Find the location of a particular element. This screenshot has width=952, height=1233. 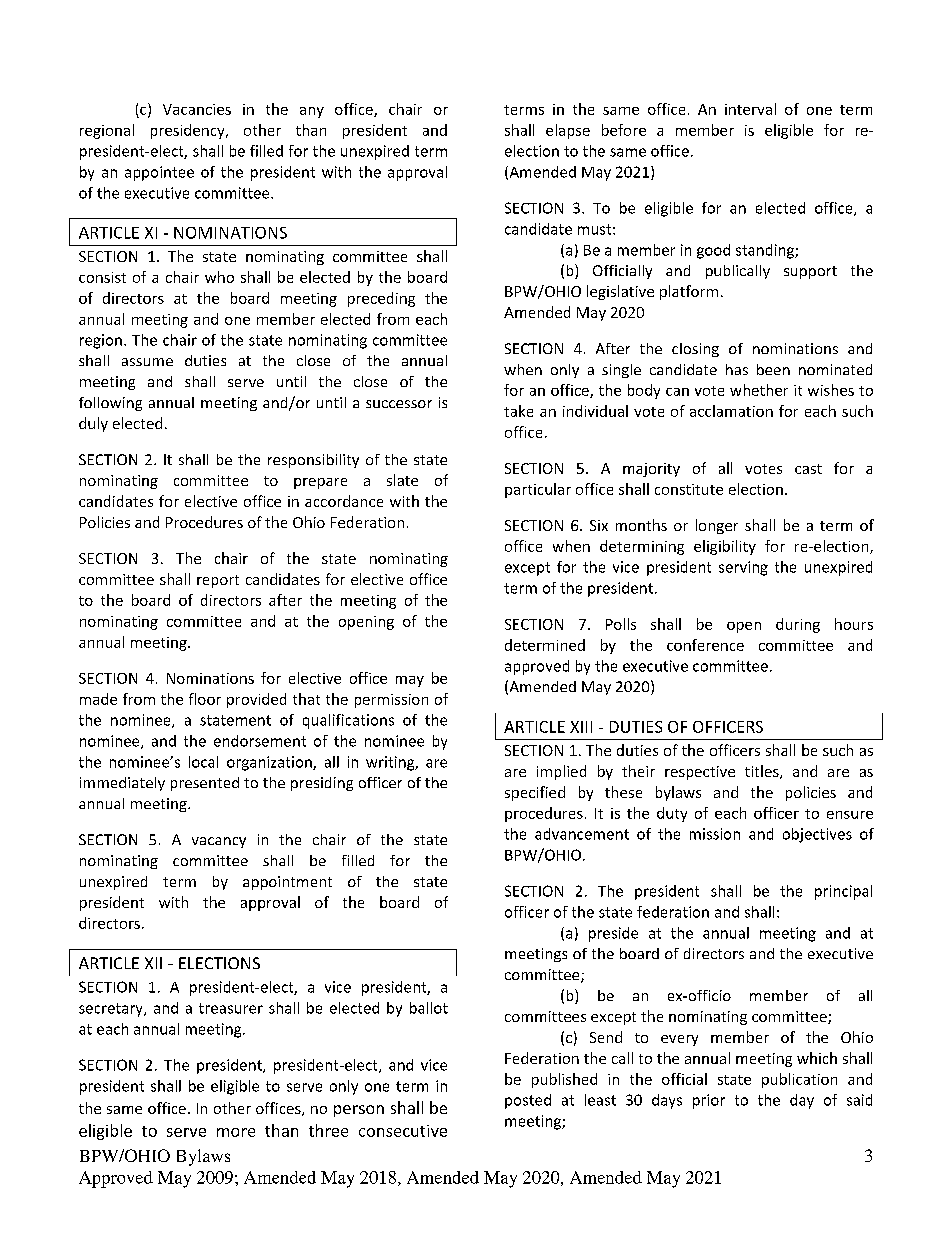

interval is located at coordinates (750, 109).
